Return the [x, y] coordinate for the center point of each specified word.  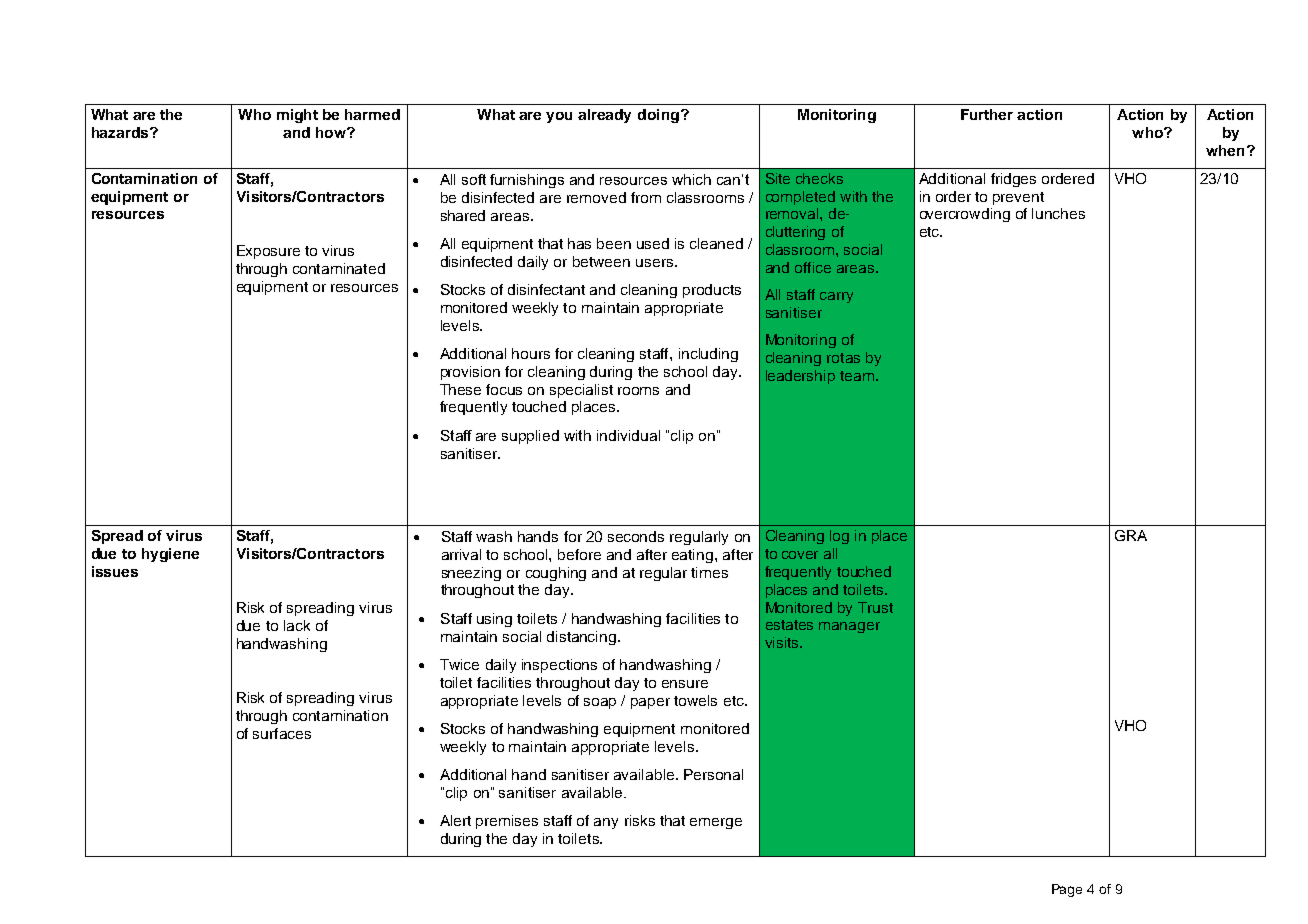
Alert [455, 820]
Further [987, 114]
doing [658, 116]
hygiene [170, 555]
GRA [1131, 535]
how [332, 132]
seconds [636, 536]
